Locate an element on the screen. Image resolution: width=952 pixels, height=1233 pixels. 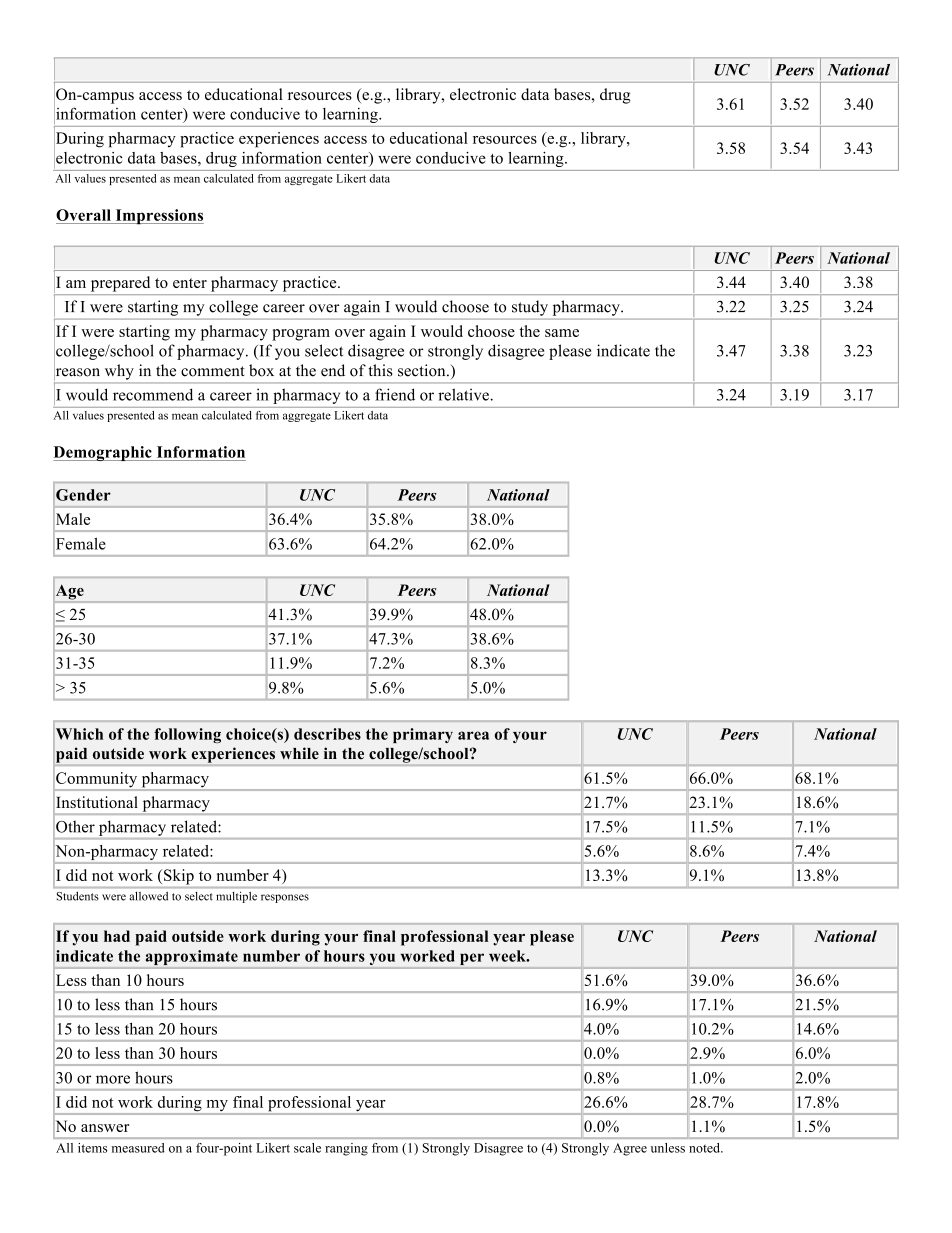
Impressions is located at coordinates (158, 217).
